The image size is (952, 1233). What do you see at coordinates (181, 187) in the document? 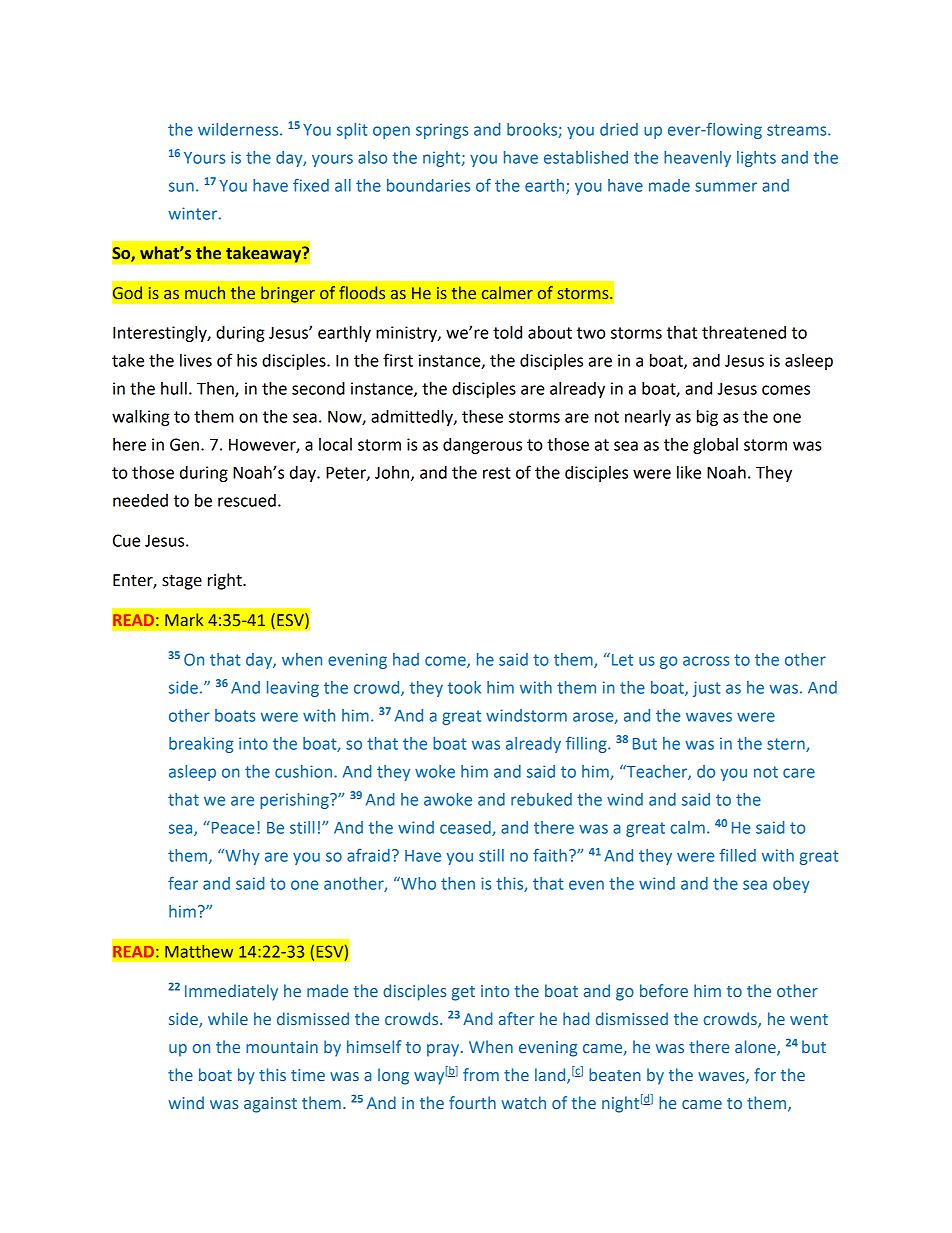
I see `sun` at bounding box center [181, 187].
